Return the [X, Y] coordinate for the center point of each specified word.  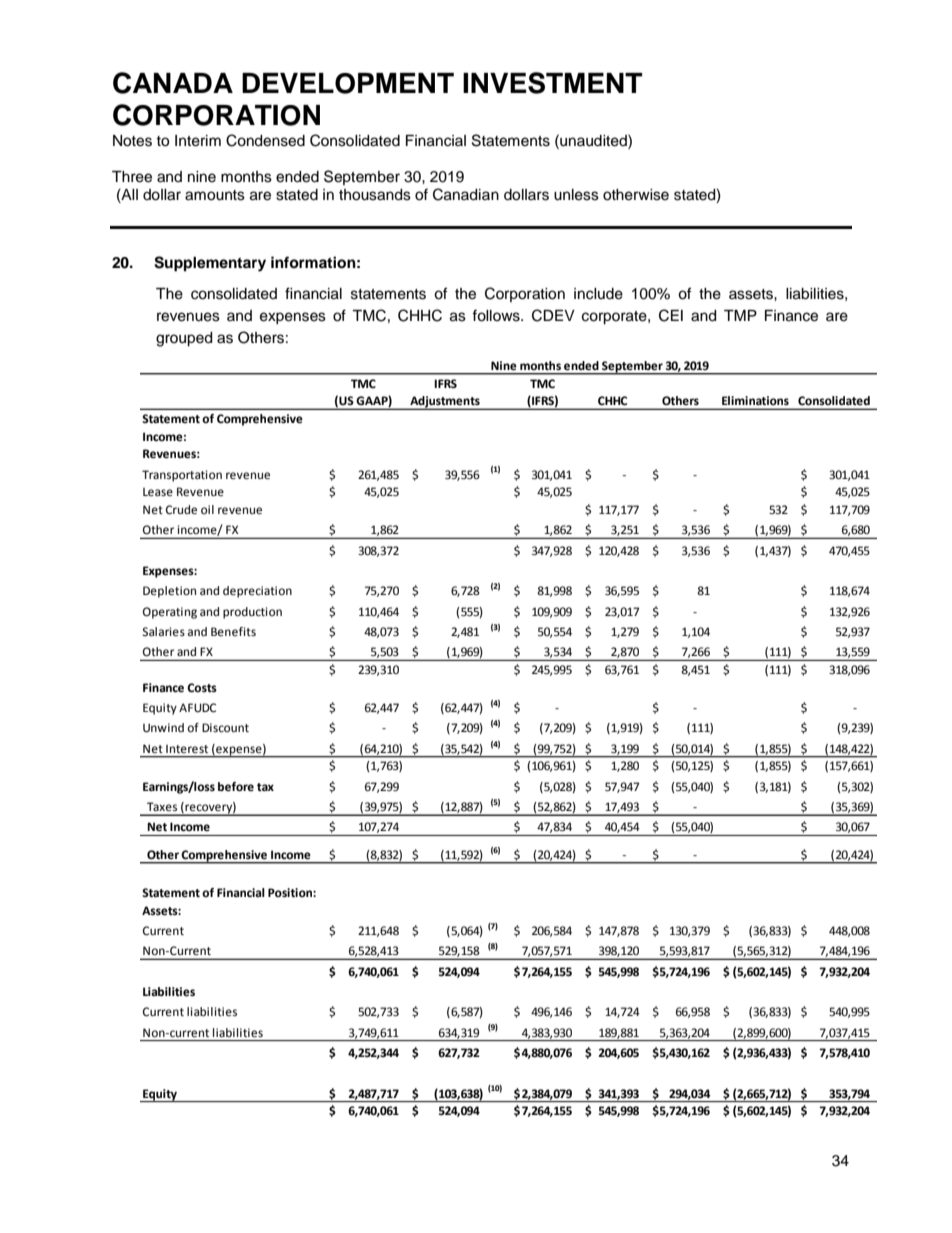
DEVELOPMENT [348, 83]
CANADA [173, 83]
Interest [187, 749]
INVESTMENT [552, 83]
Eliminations [755, 400]
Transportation [182, 476]
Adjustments [445, 403]
